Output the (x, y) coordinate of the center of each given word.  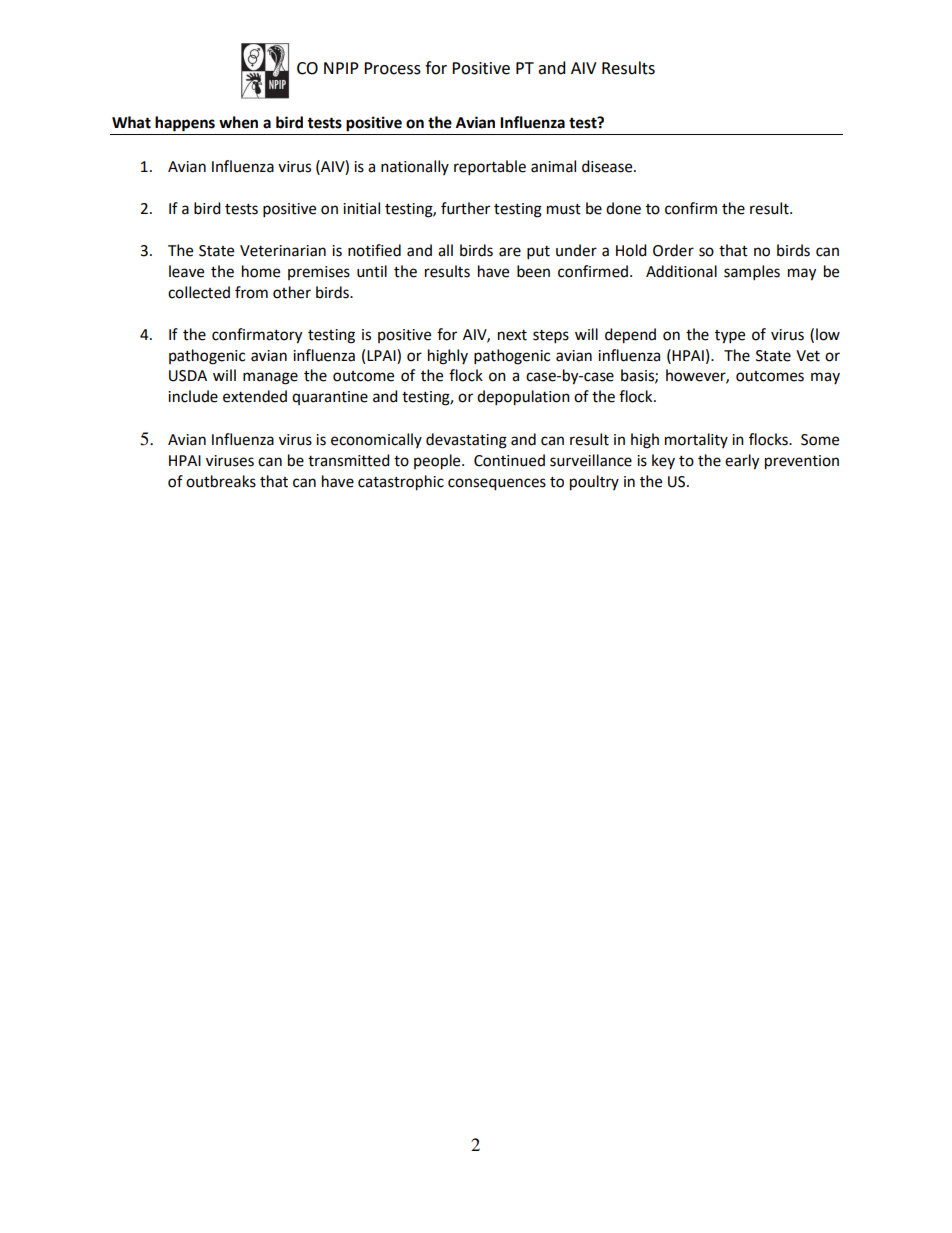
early (742, 462)
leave (186, 271)
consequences (497, 484)
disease (608, 166)
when (238, 122)
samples (752, 273)
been (533, 271)
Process (392, 68)
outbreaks (221, 481)
